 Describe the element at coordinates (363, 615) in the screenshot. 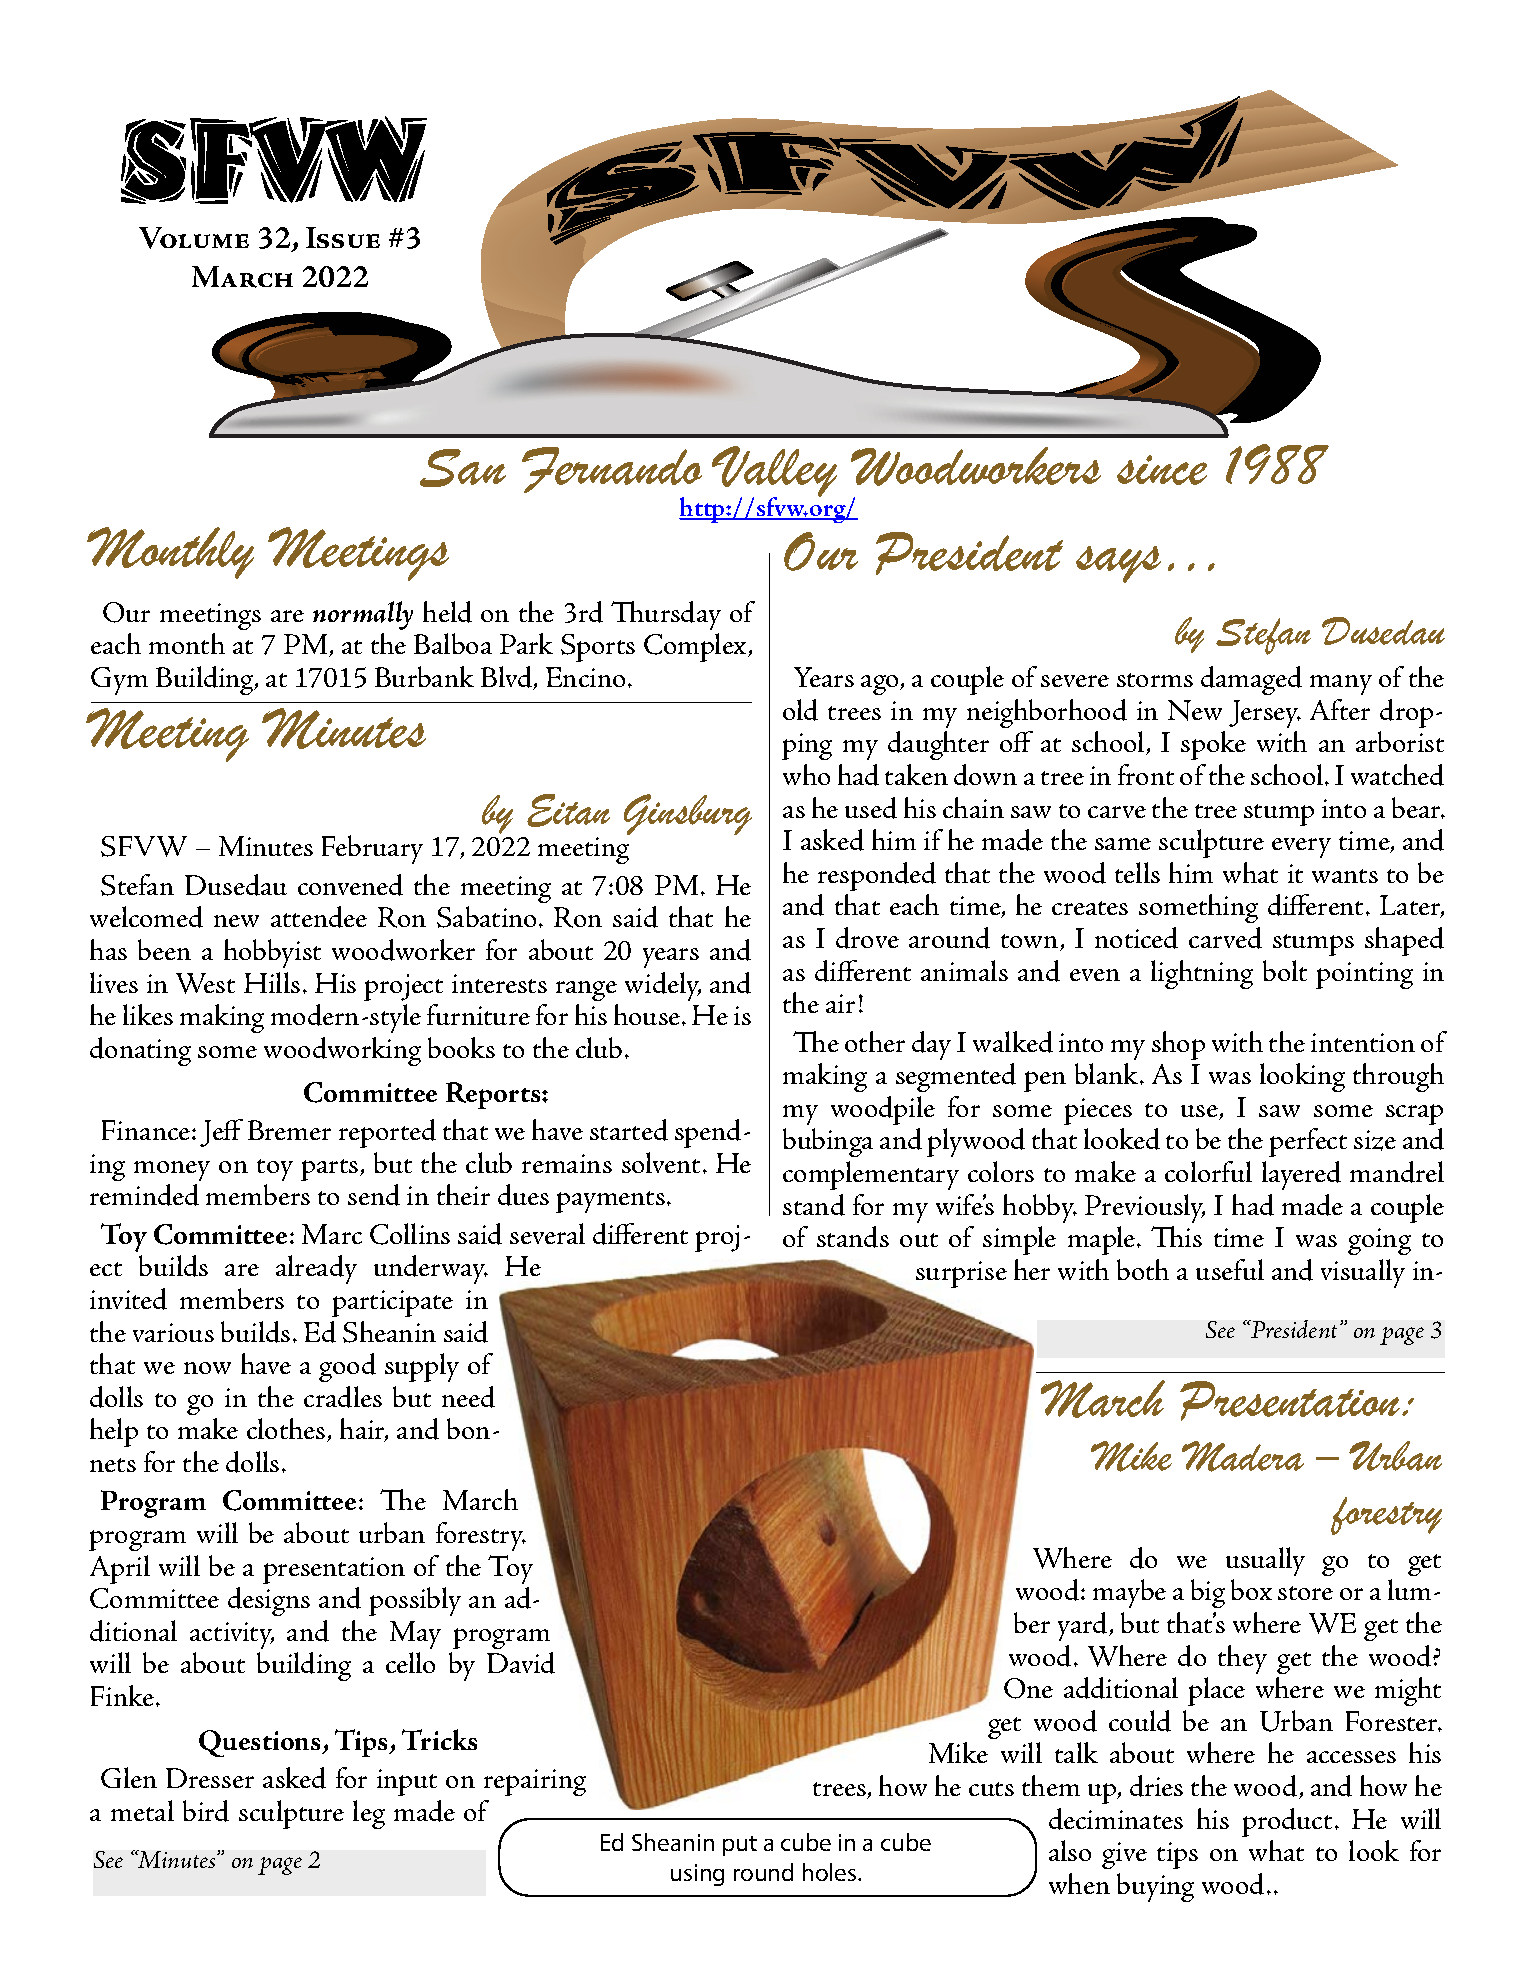

I see `normally` at that location.
